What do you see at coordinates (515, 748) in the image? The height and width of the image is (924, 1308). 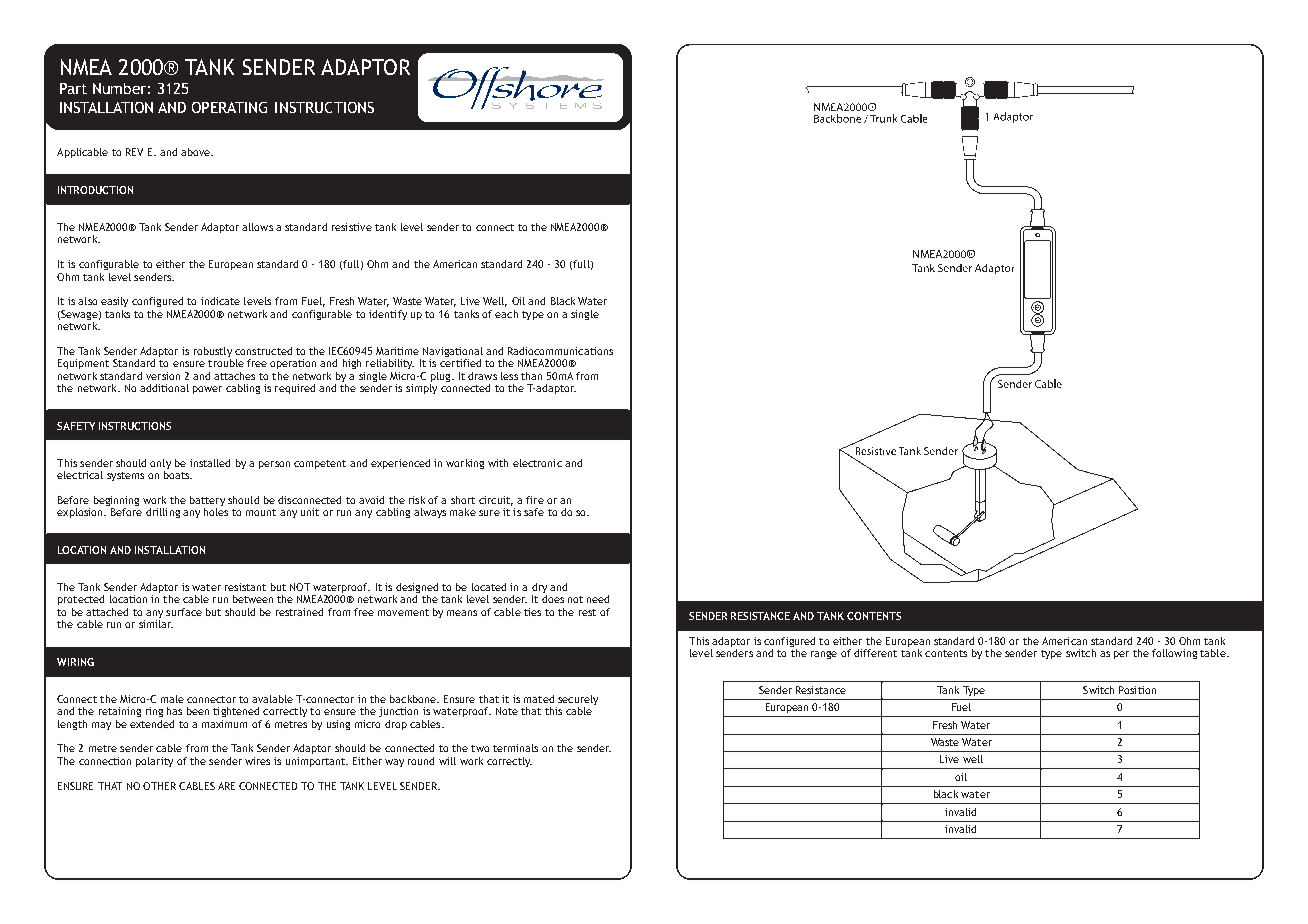 I see `terminals` at bounding box center [515, 748].
